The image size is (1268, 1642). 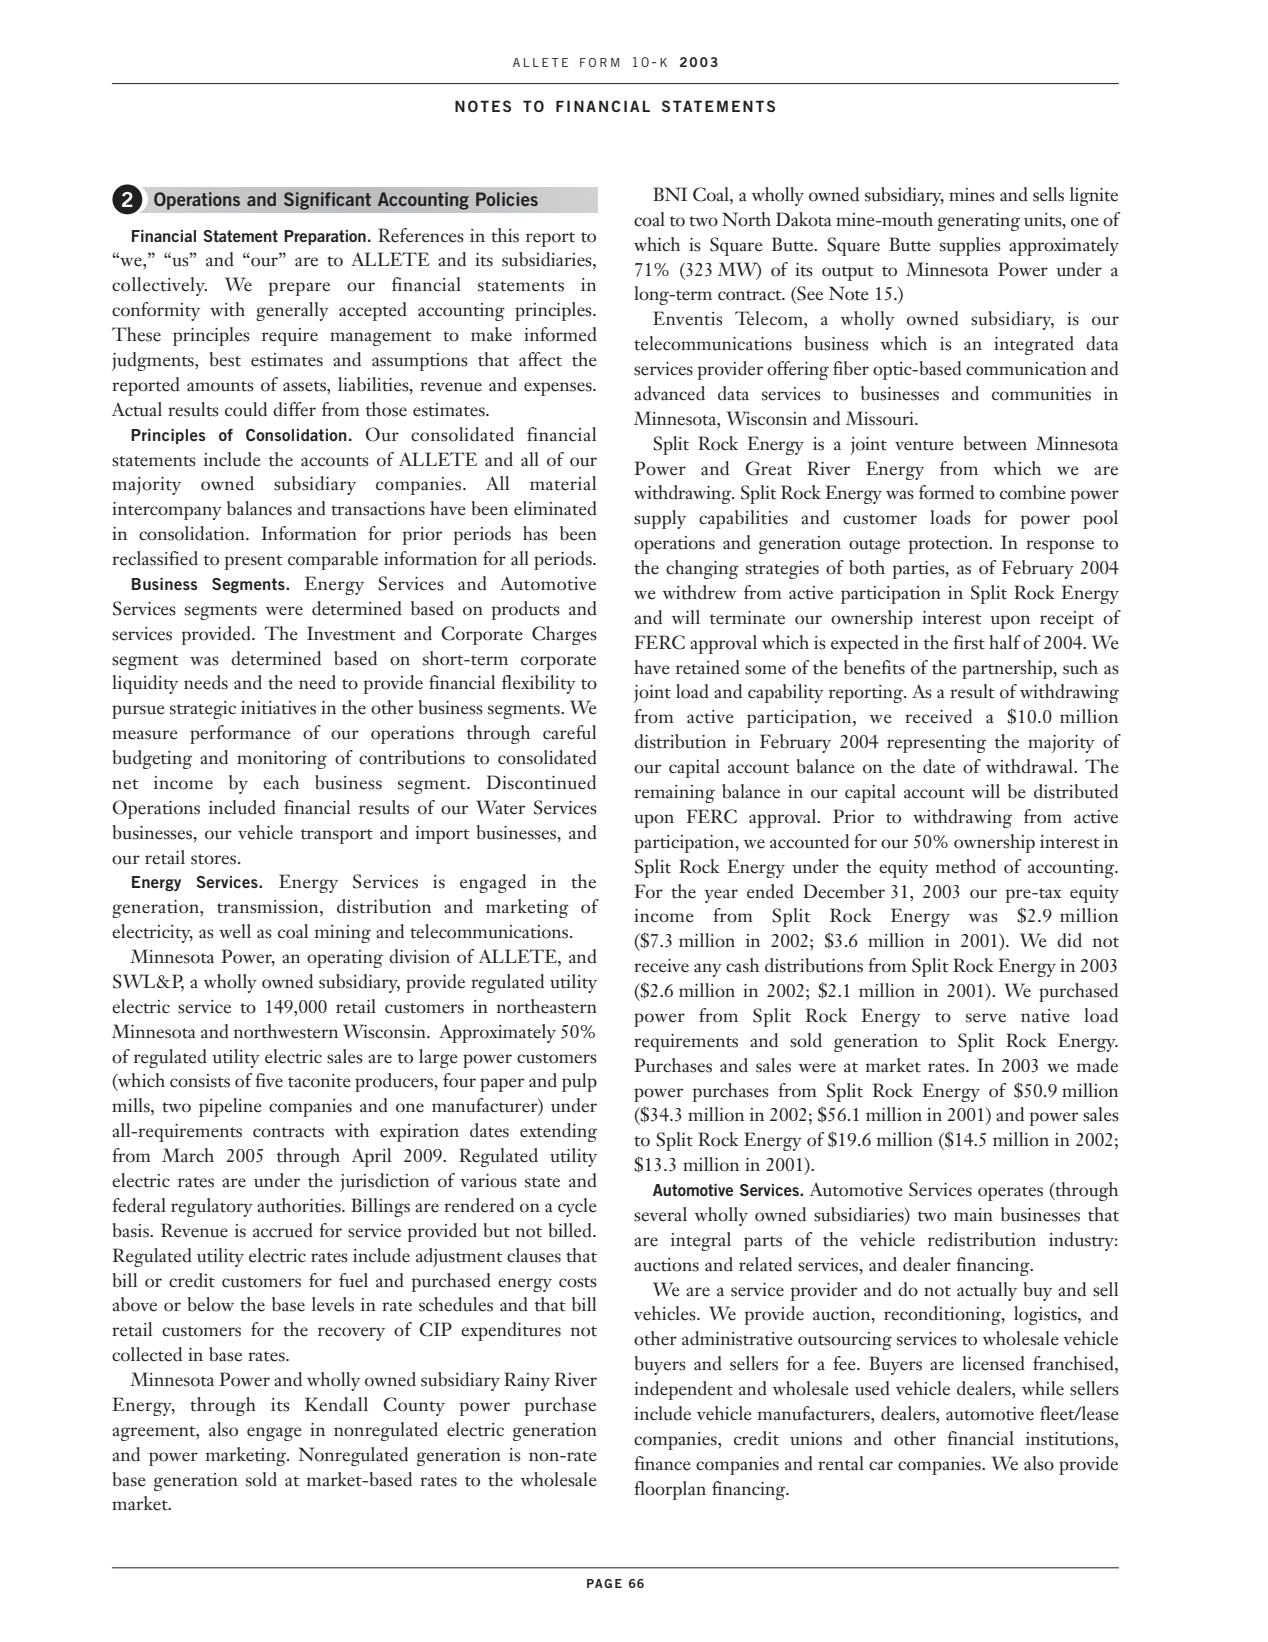 I want to click on generating, so click(x=979, y=222).
